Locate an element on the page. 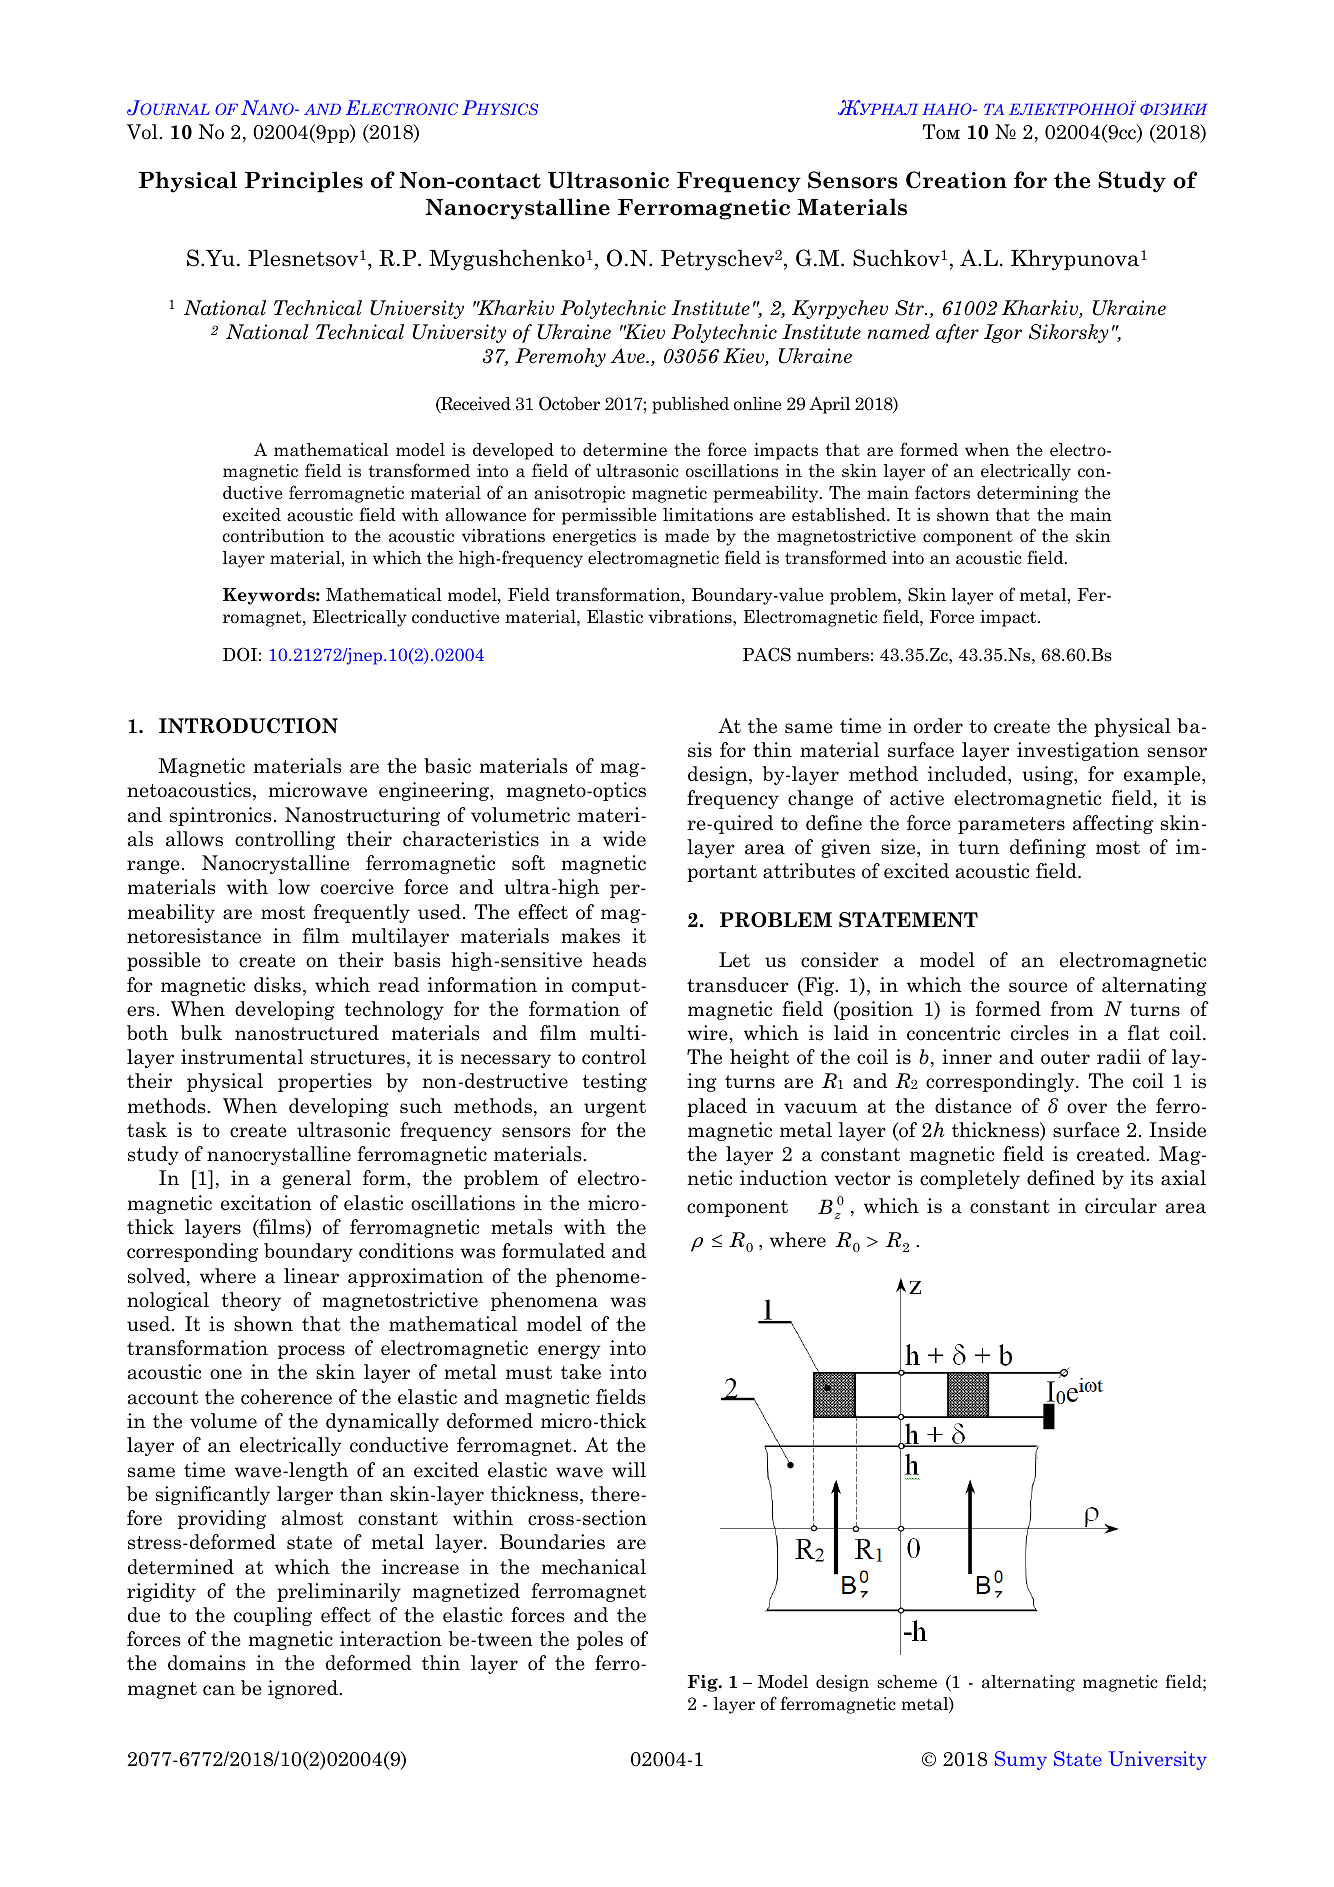 Image resolution: width=1334 pixels, height=1887 pixels. made is located at coordinates (687, 536).
